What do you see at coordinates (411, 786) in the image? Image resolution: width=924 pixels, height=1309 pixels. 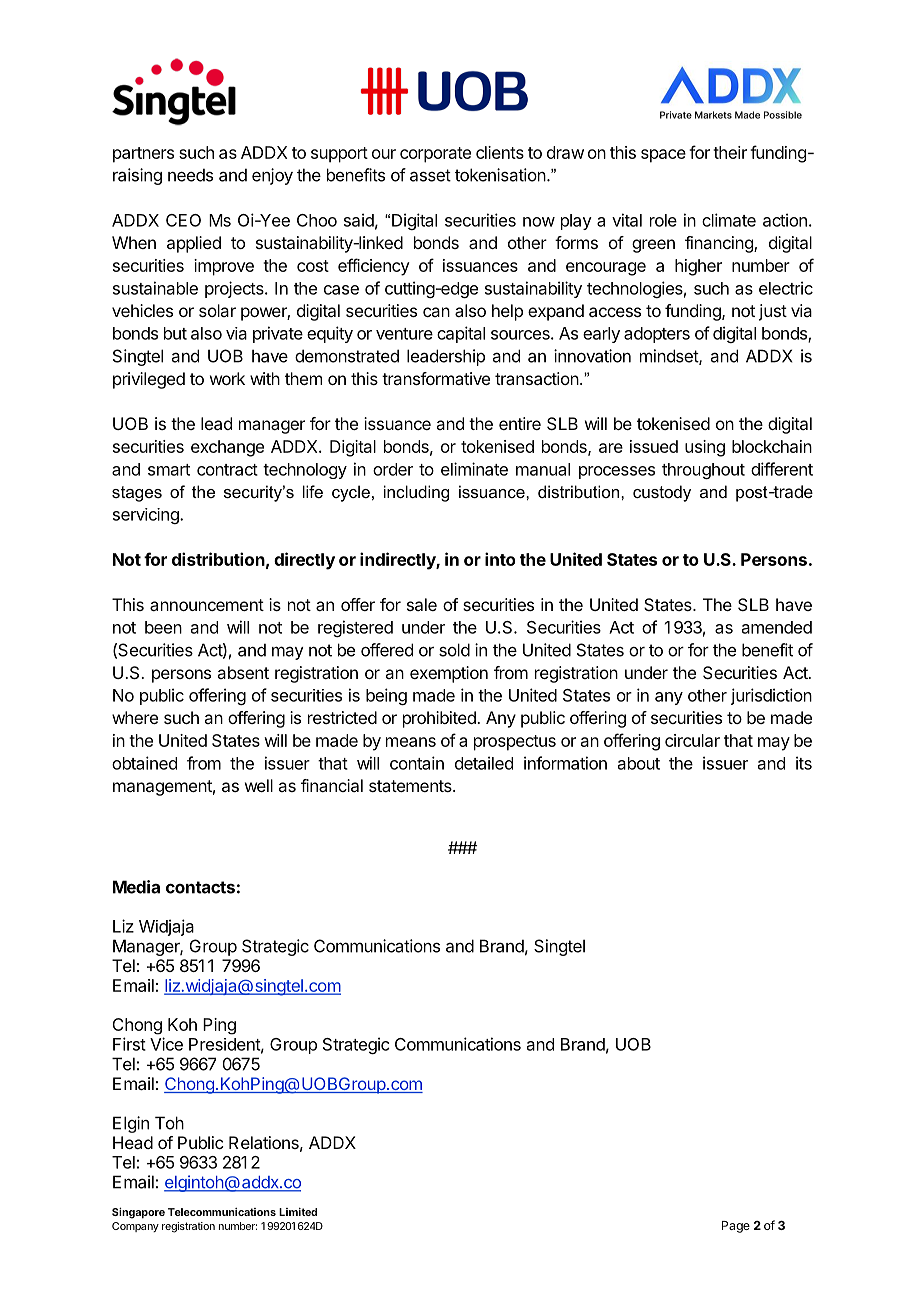 I see `statements` at bounding box center [411, 786].
